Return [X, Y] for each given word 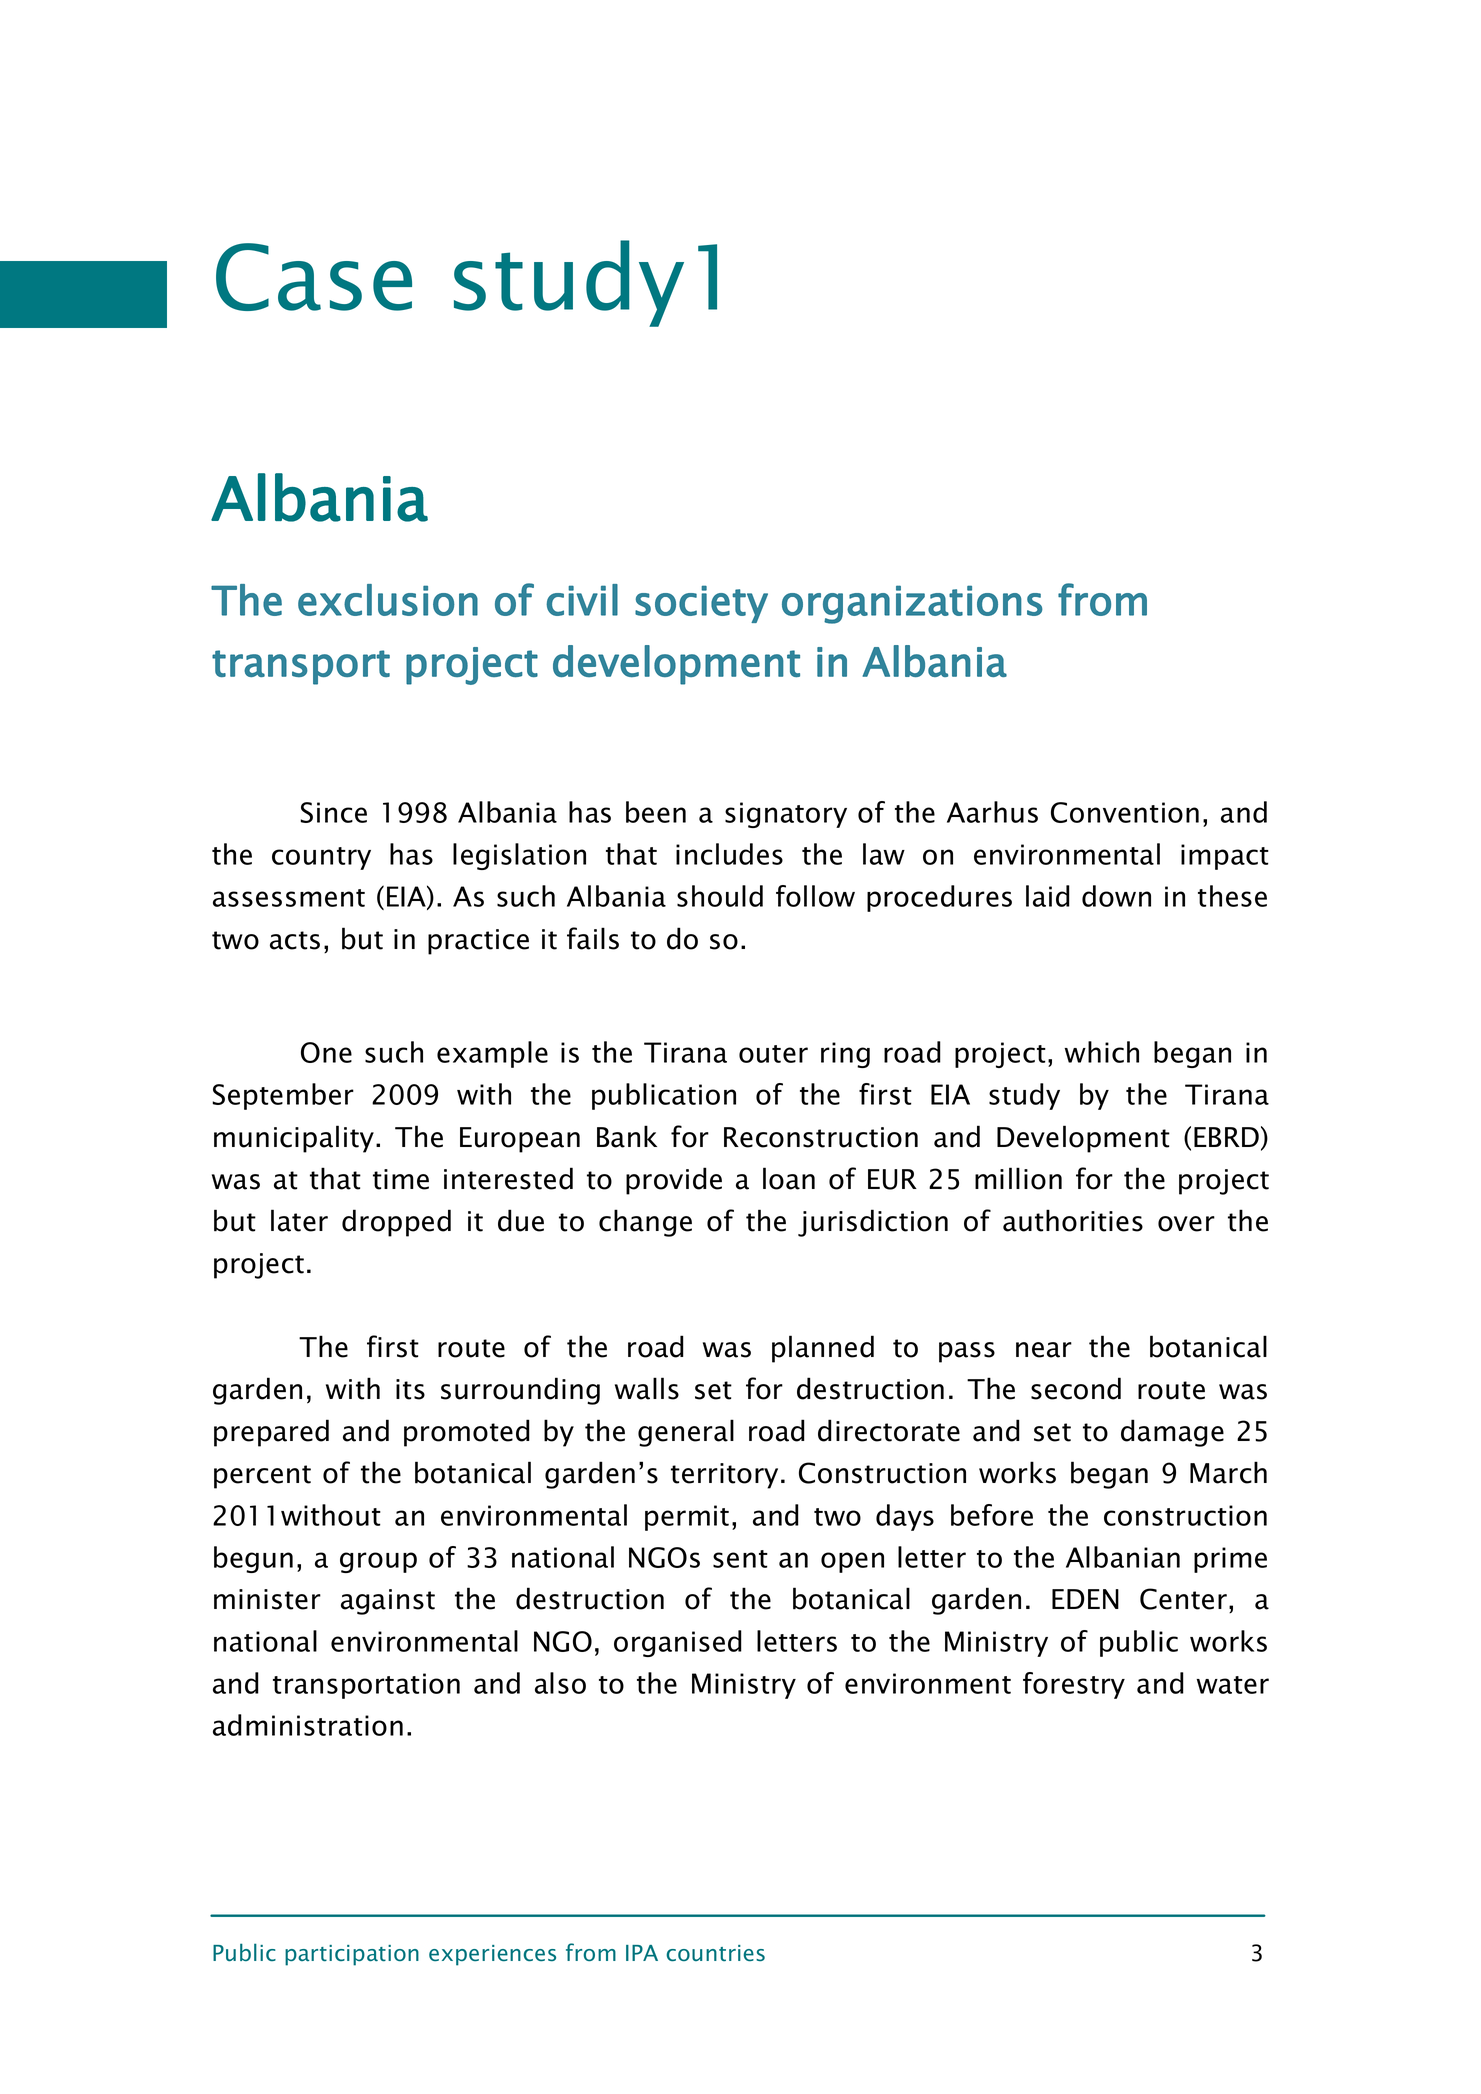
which [1101, 1052]
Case [314, 277]
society [701, 604]
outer [773, 1054]
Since [333, 812]
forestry [1074, 1685]
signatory [786, 815]
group [378, 1562]
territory [724, 1476]
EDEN [1085, 1599]
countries [715, 1953]
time [401, 1179]
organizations [912, 604]
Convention [1125, 812]
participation [352, 1955]
